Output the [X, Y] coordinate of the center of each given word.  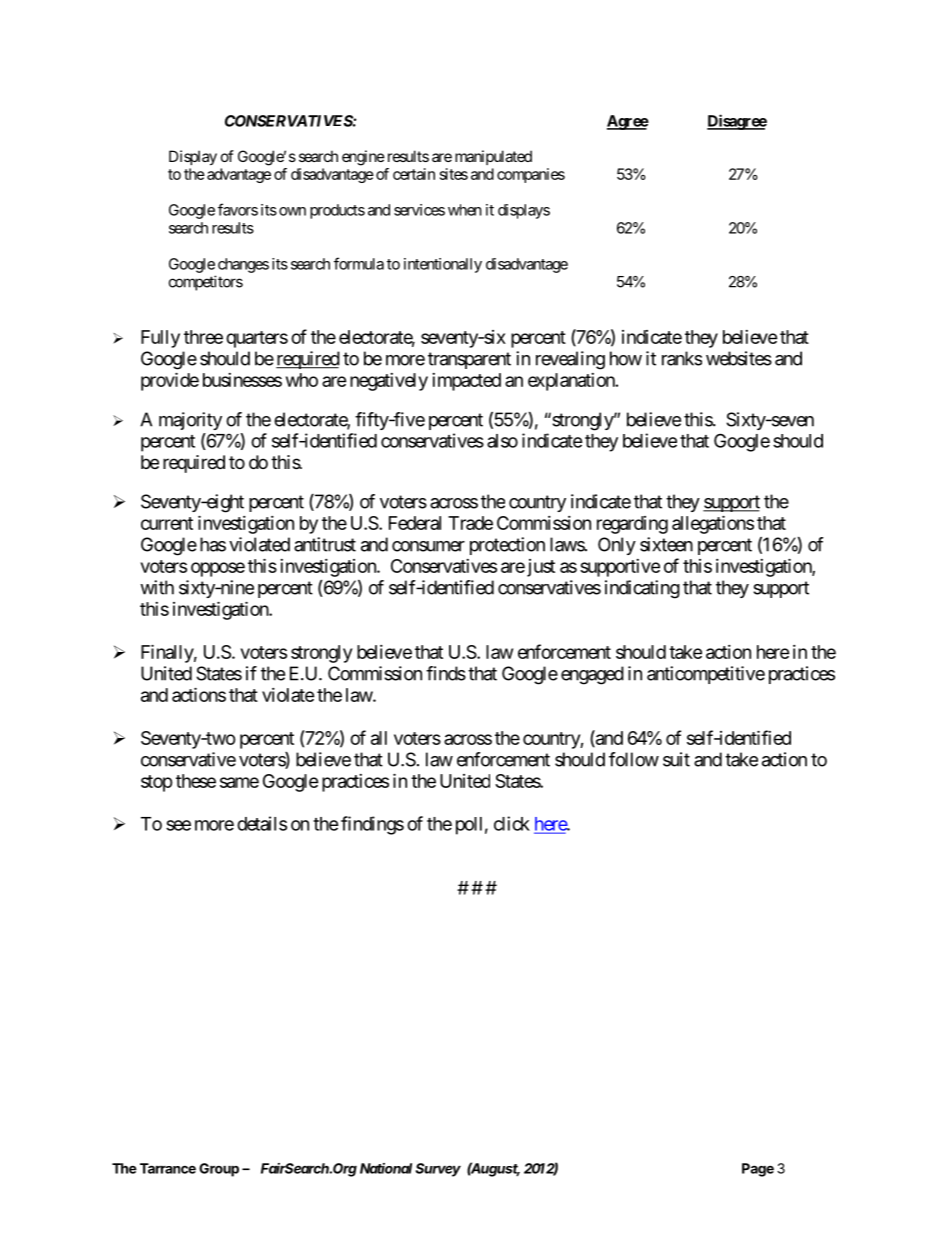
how [626, 358]
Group [219, 1170]
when [465, 210]
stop [157, 783]
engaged [592, 675]
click [512, 823]
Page [758, 1170]
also [502, 441]
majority [190, 421]
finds [446, 673]
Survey [438, 1170]
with [157, 587]
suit [676, 759]
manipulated [493, 157]
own [292, 211]
